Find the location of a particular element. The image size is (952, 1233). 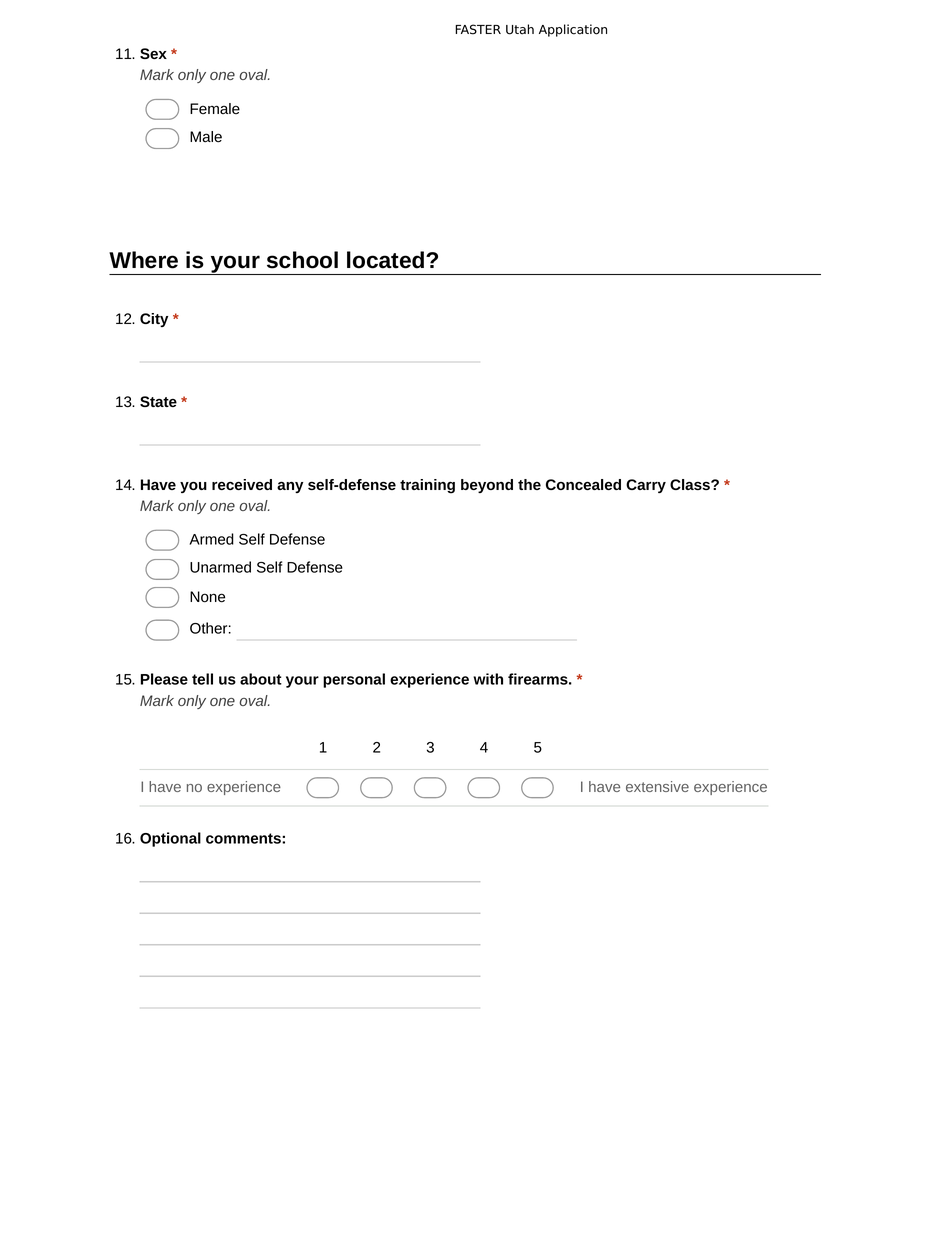

FASTER is located at coordinates (478, 29).
